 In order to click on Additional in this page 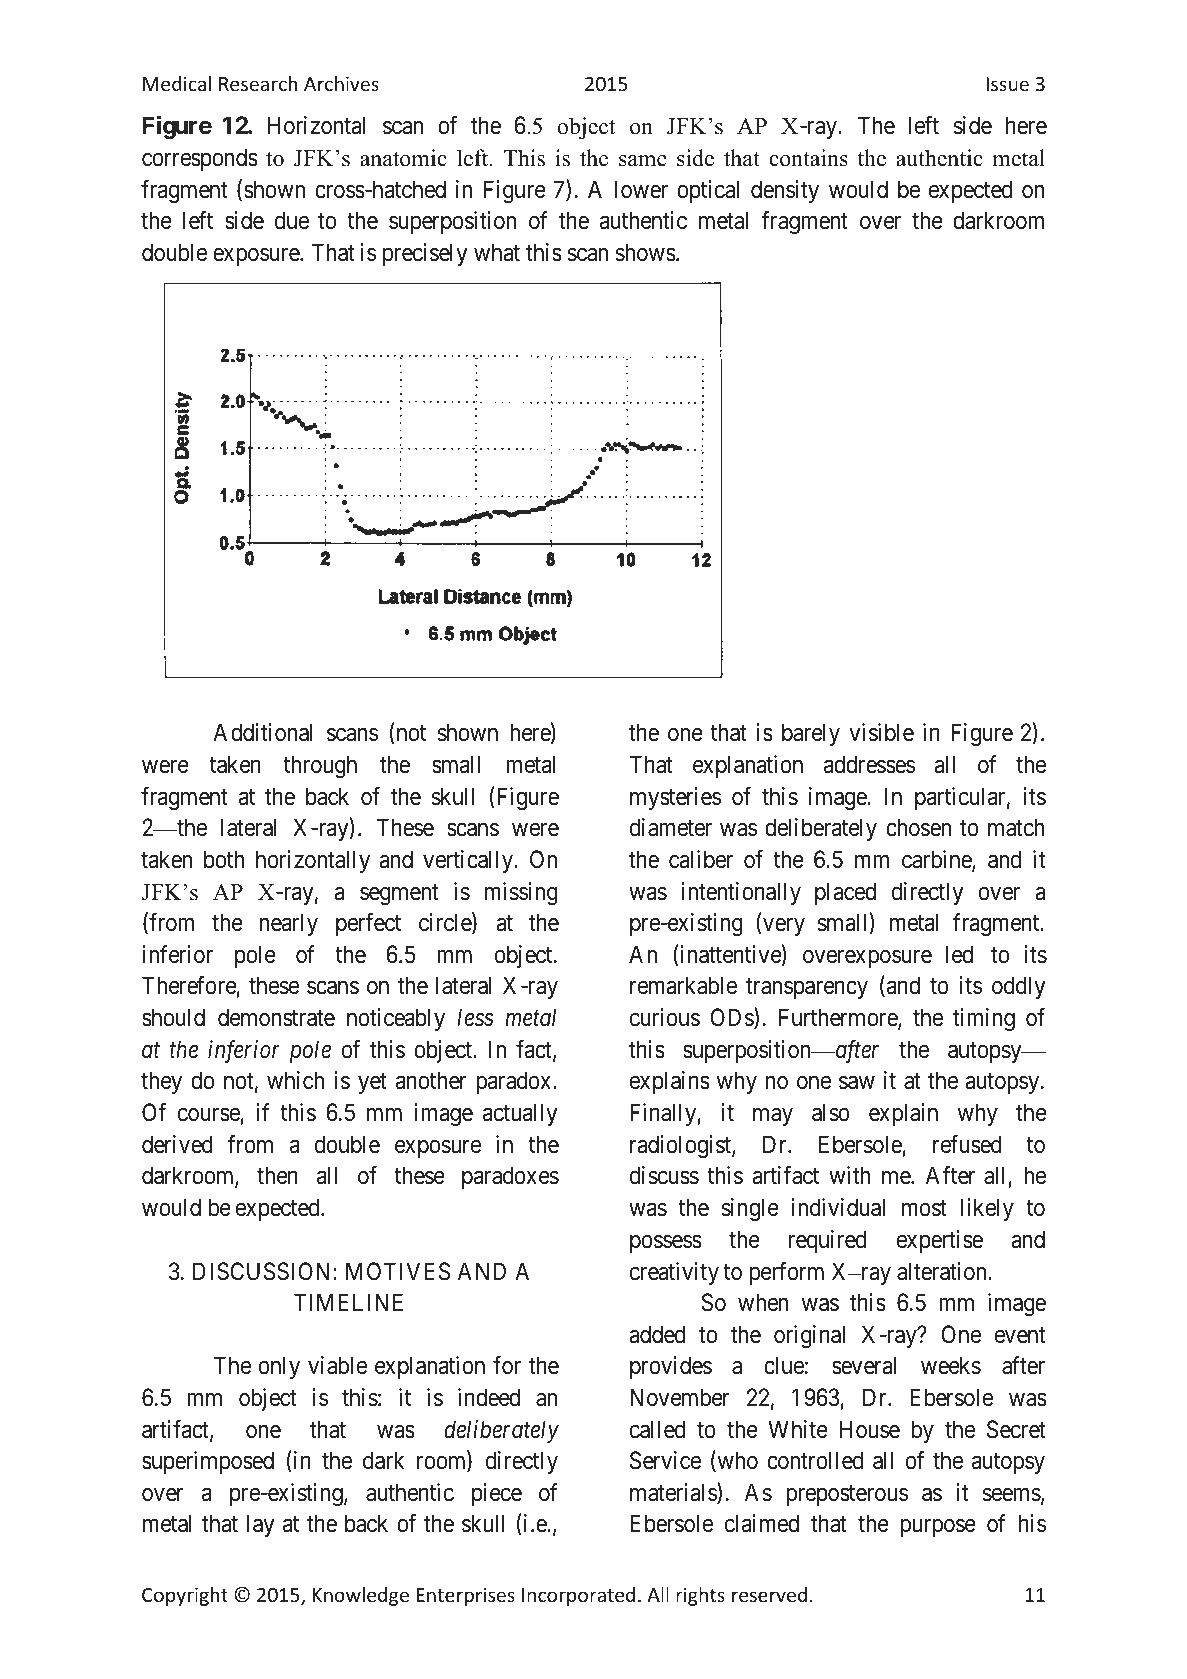, I will do `click(263, 732)`.
